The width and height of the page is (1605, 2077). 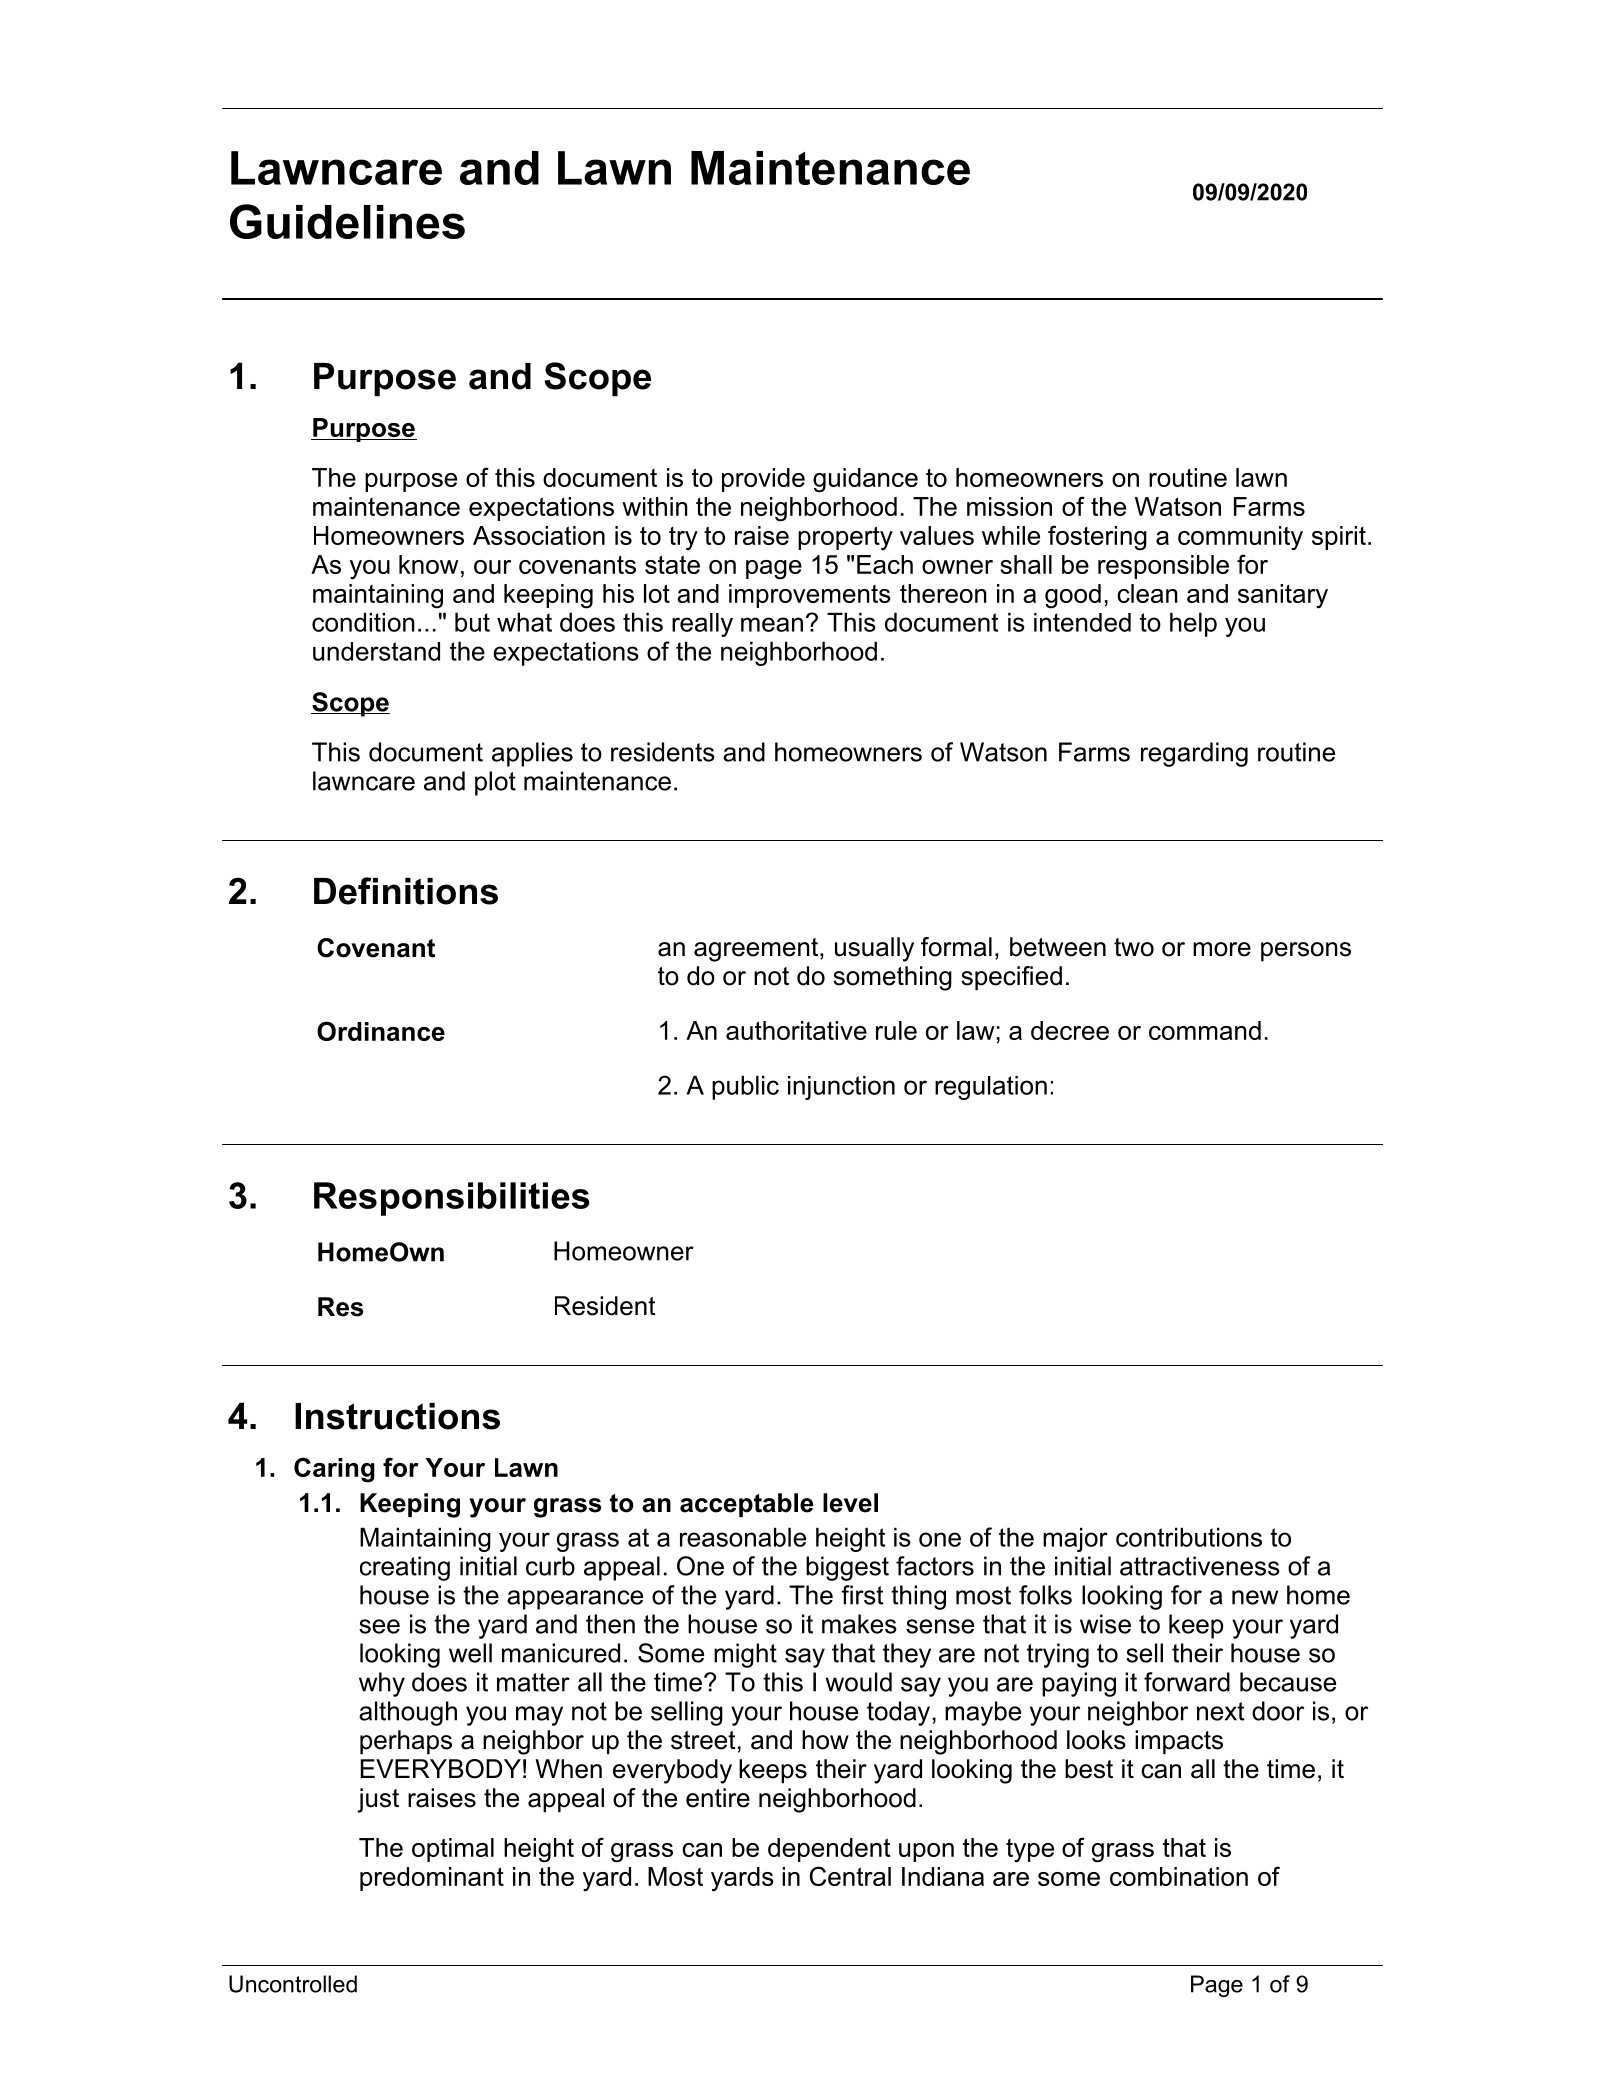 I want to click on Definitions, so click(x=406, y=891).
